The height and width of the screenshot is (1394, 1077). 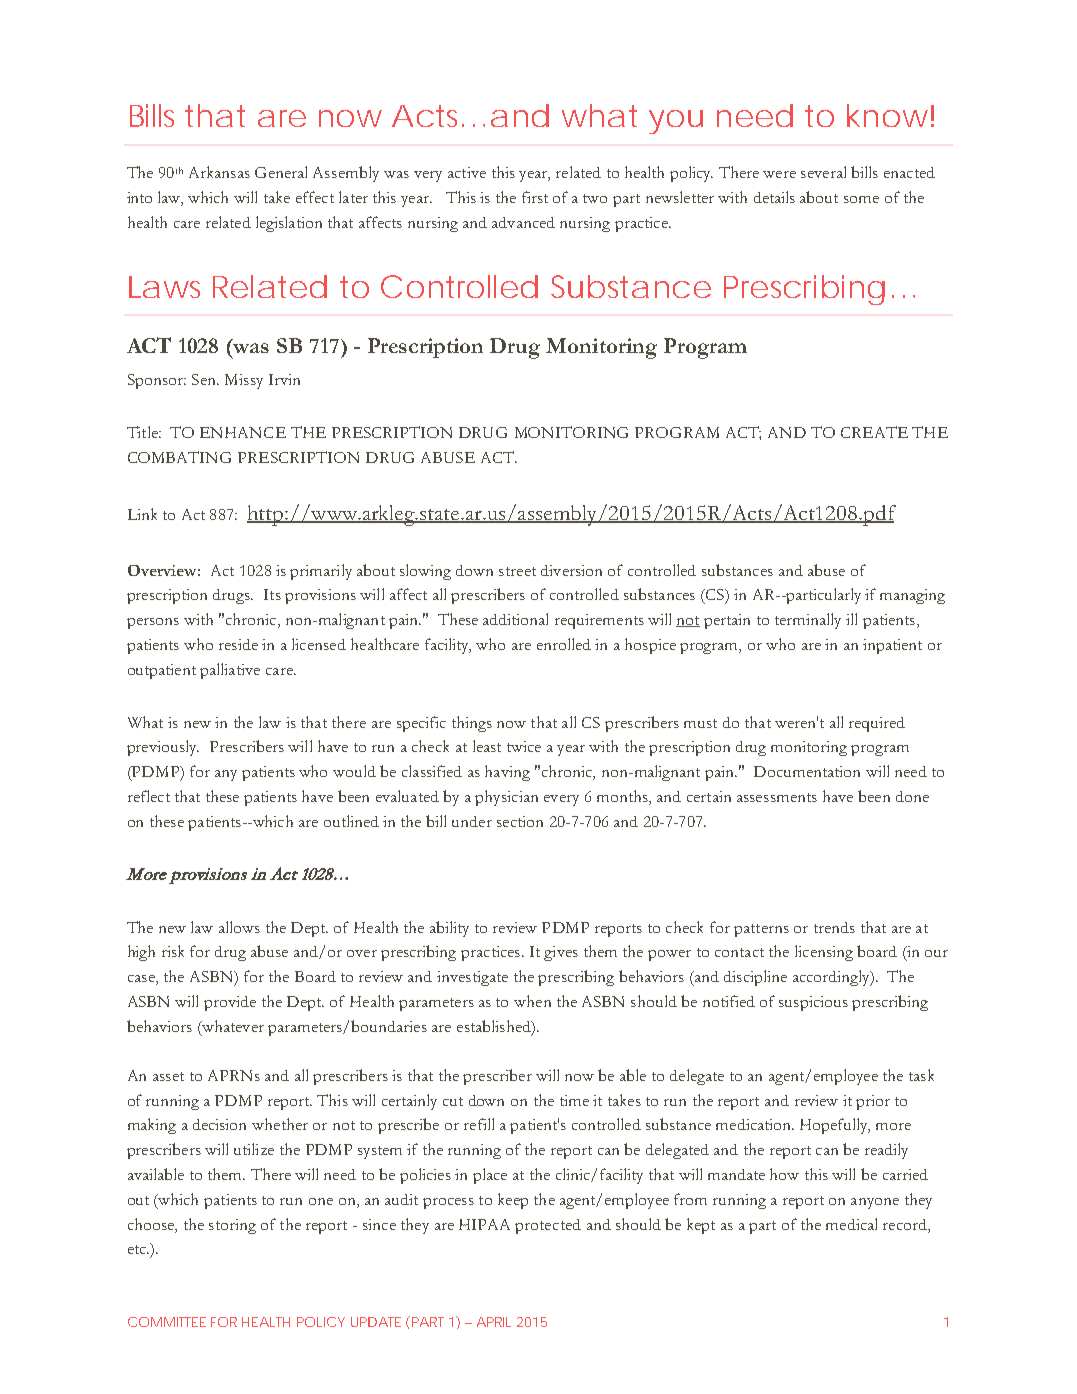 I want to click on when, so click(x=532, y=1001).
